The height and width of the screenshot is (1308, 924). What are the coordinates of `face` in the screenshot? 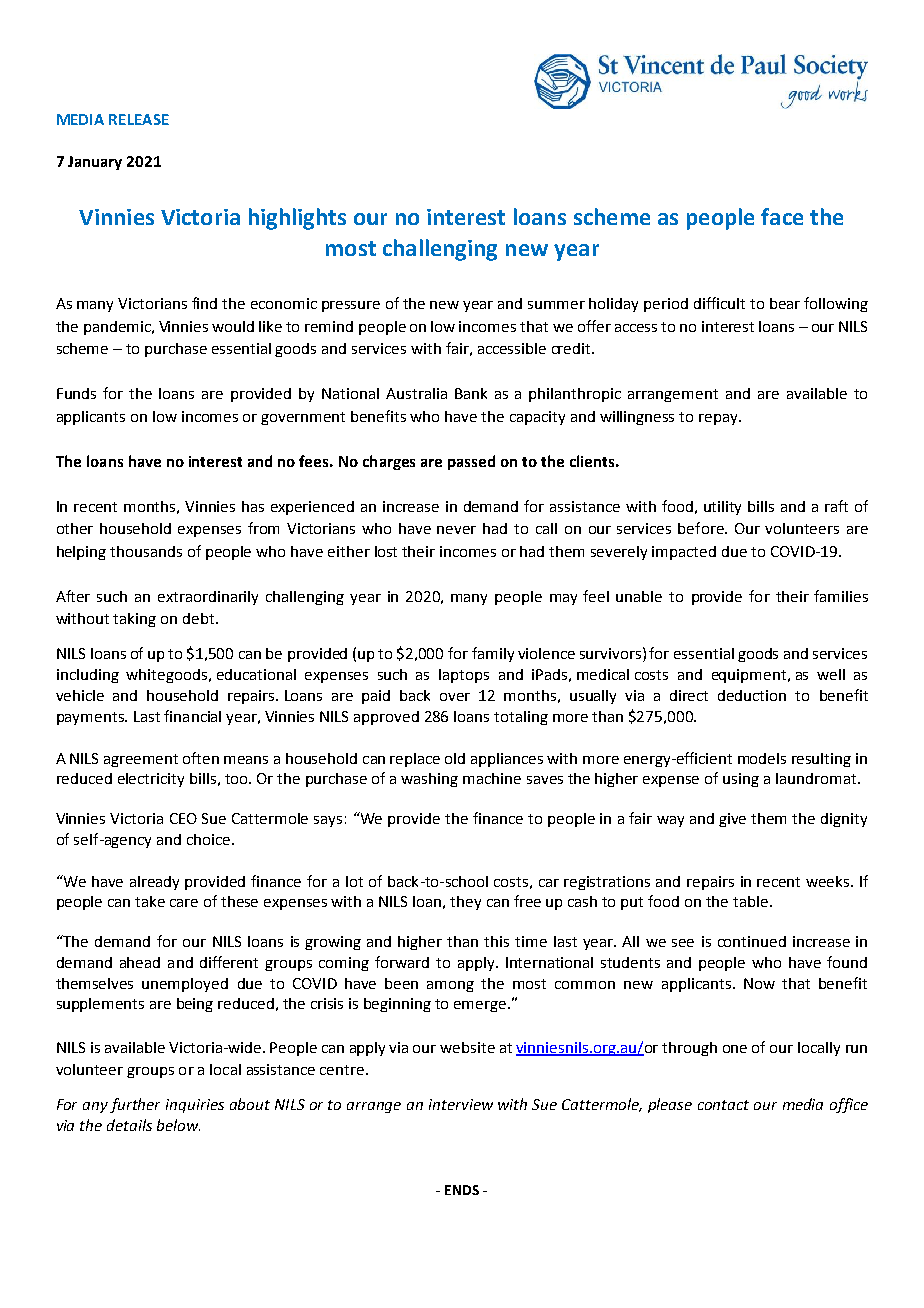 It's located at (782, 216).
